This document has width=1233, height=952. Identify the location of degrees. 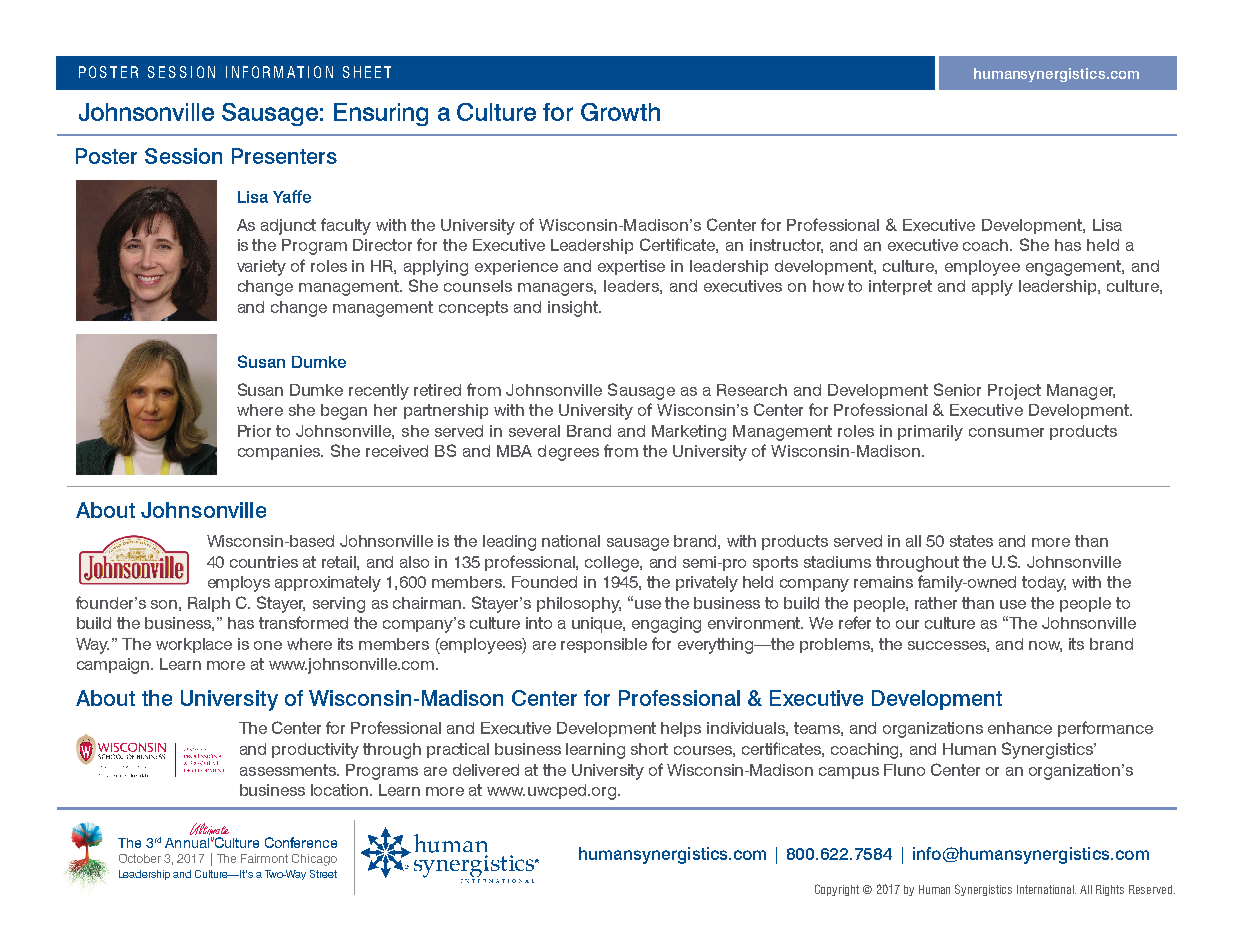
(568, 453).
